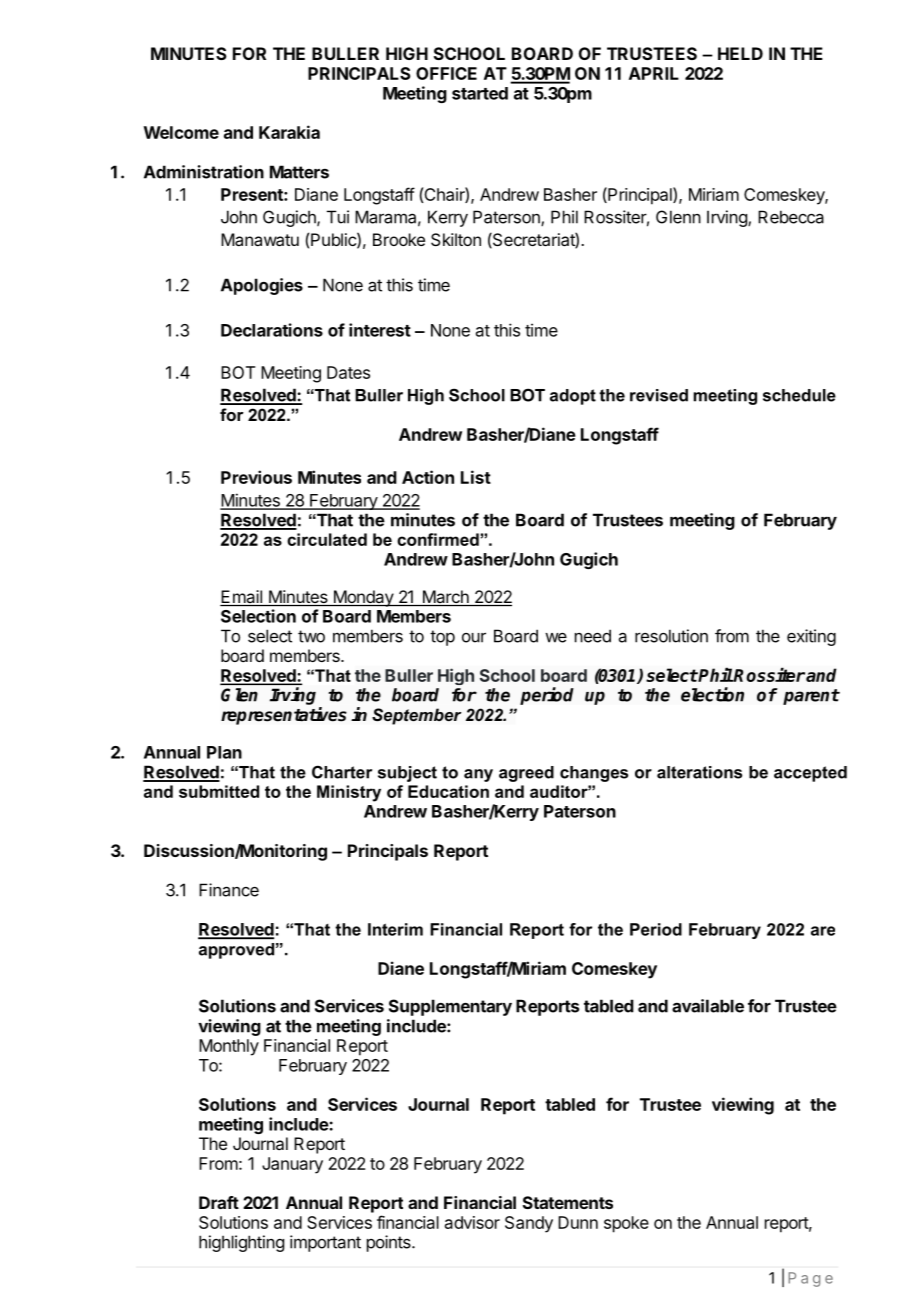 This screenshot has width=924, height=1309. What do you see at coordinates (740, 53) in the screenshot?
I see `HELD` at bounding box center [740, 53].
